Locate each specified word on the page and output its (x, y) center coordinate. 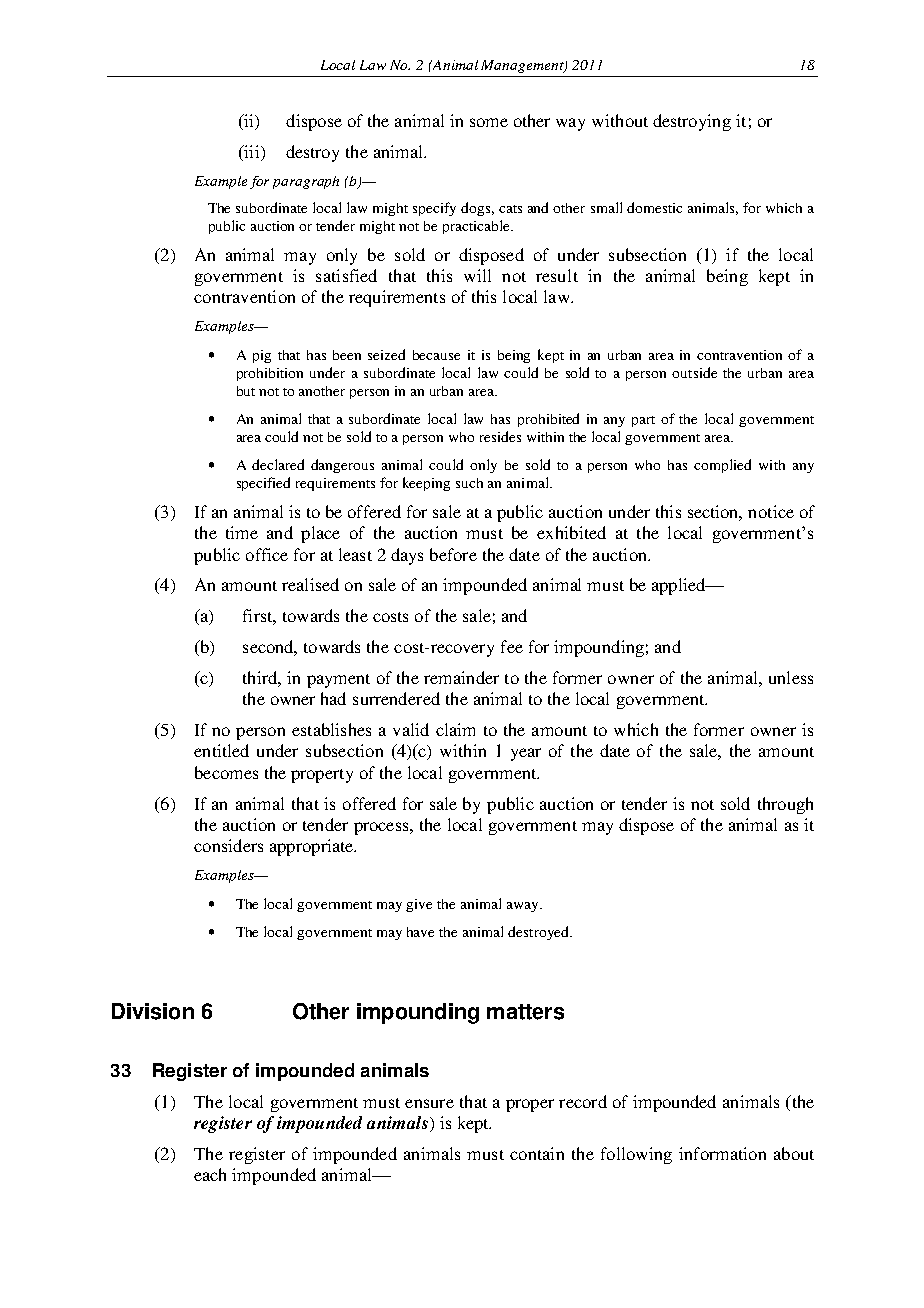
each (210, 1174)
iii (252, 151)
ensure (429, 1103)
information (722, 1153)
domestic (654, 207)
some (489, 122)
